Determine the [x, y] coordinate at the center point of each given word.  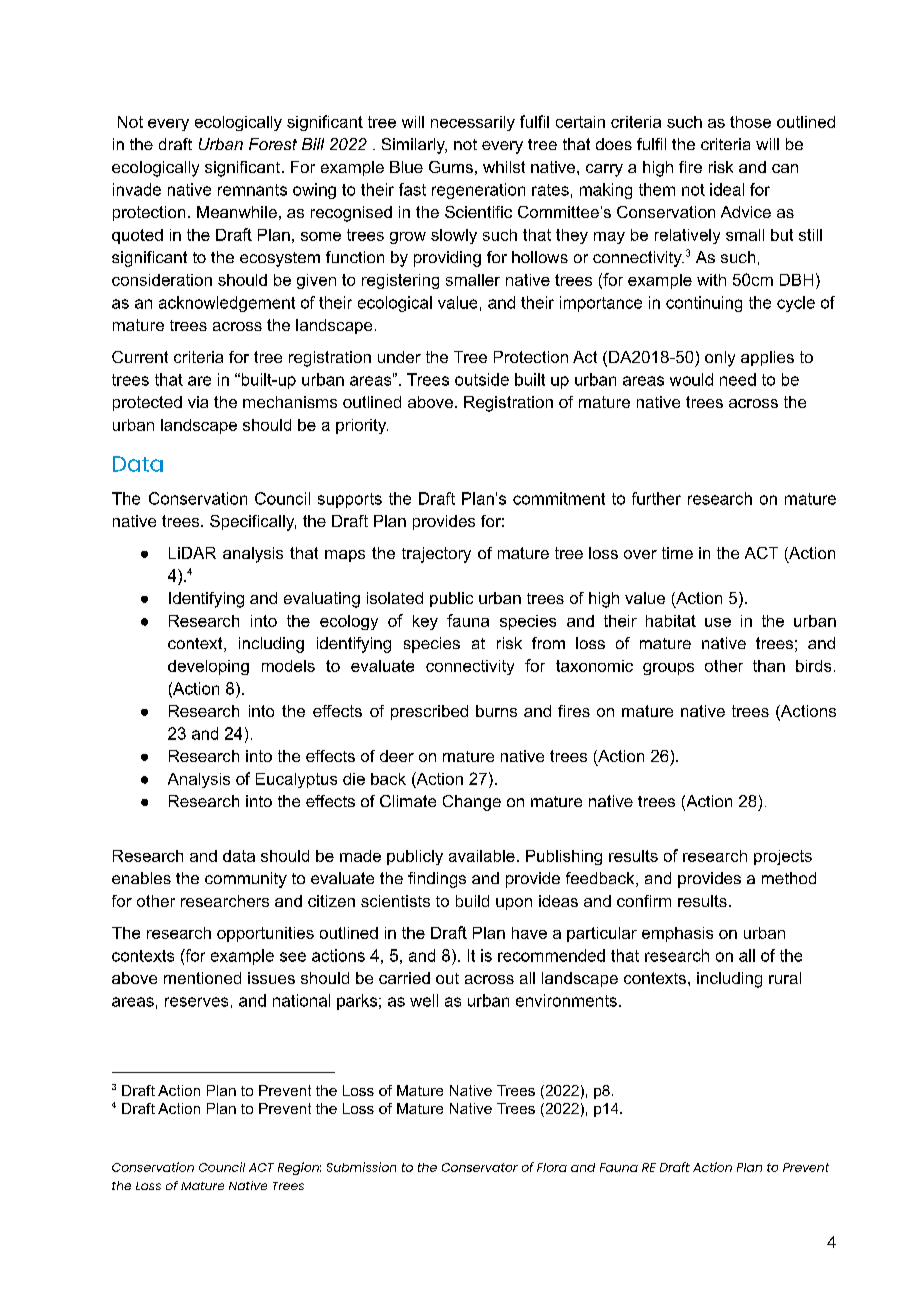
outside [482, 379]
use [718, 622]
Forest [273, 144]
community [246, 880]
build [472, 901]
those [750, 122]
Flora [552, 1167]
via [198, 402]
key [425, 622]
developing [208, 667]
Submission [361, 1167]
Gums [451, 167]
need [738, 379]
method [789, 878]
